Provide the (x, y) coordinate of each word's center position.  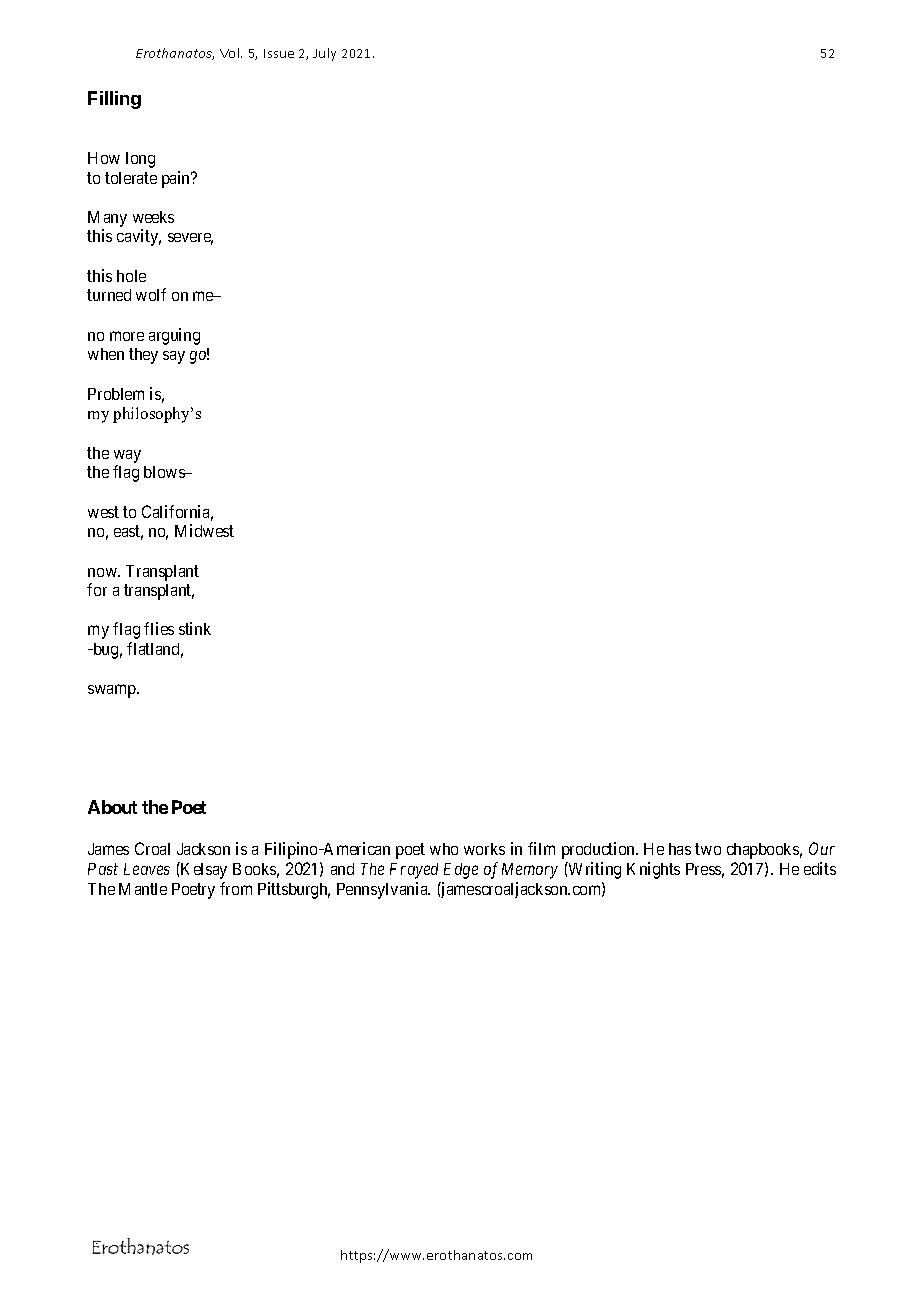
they (143, 356)
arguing (174, 336)
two (708, 849)
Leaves (147, 869)
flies (159, 628)
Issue (279, 53)
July (324, 54)
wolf (151, 294)
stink (195, 628)
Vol (231, 53)
